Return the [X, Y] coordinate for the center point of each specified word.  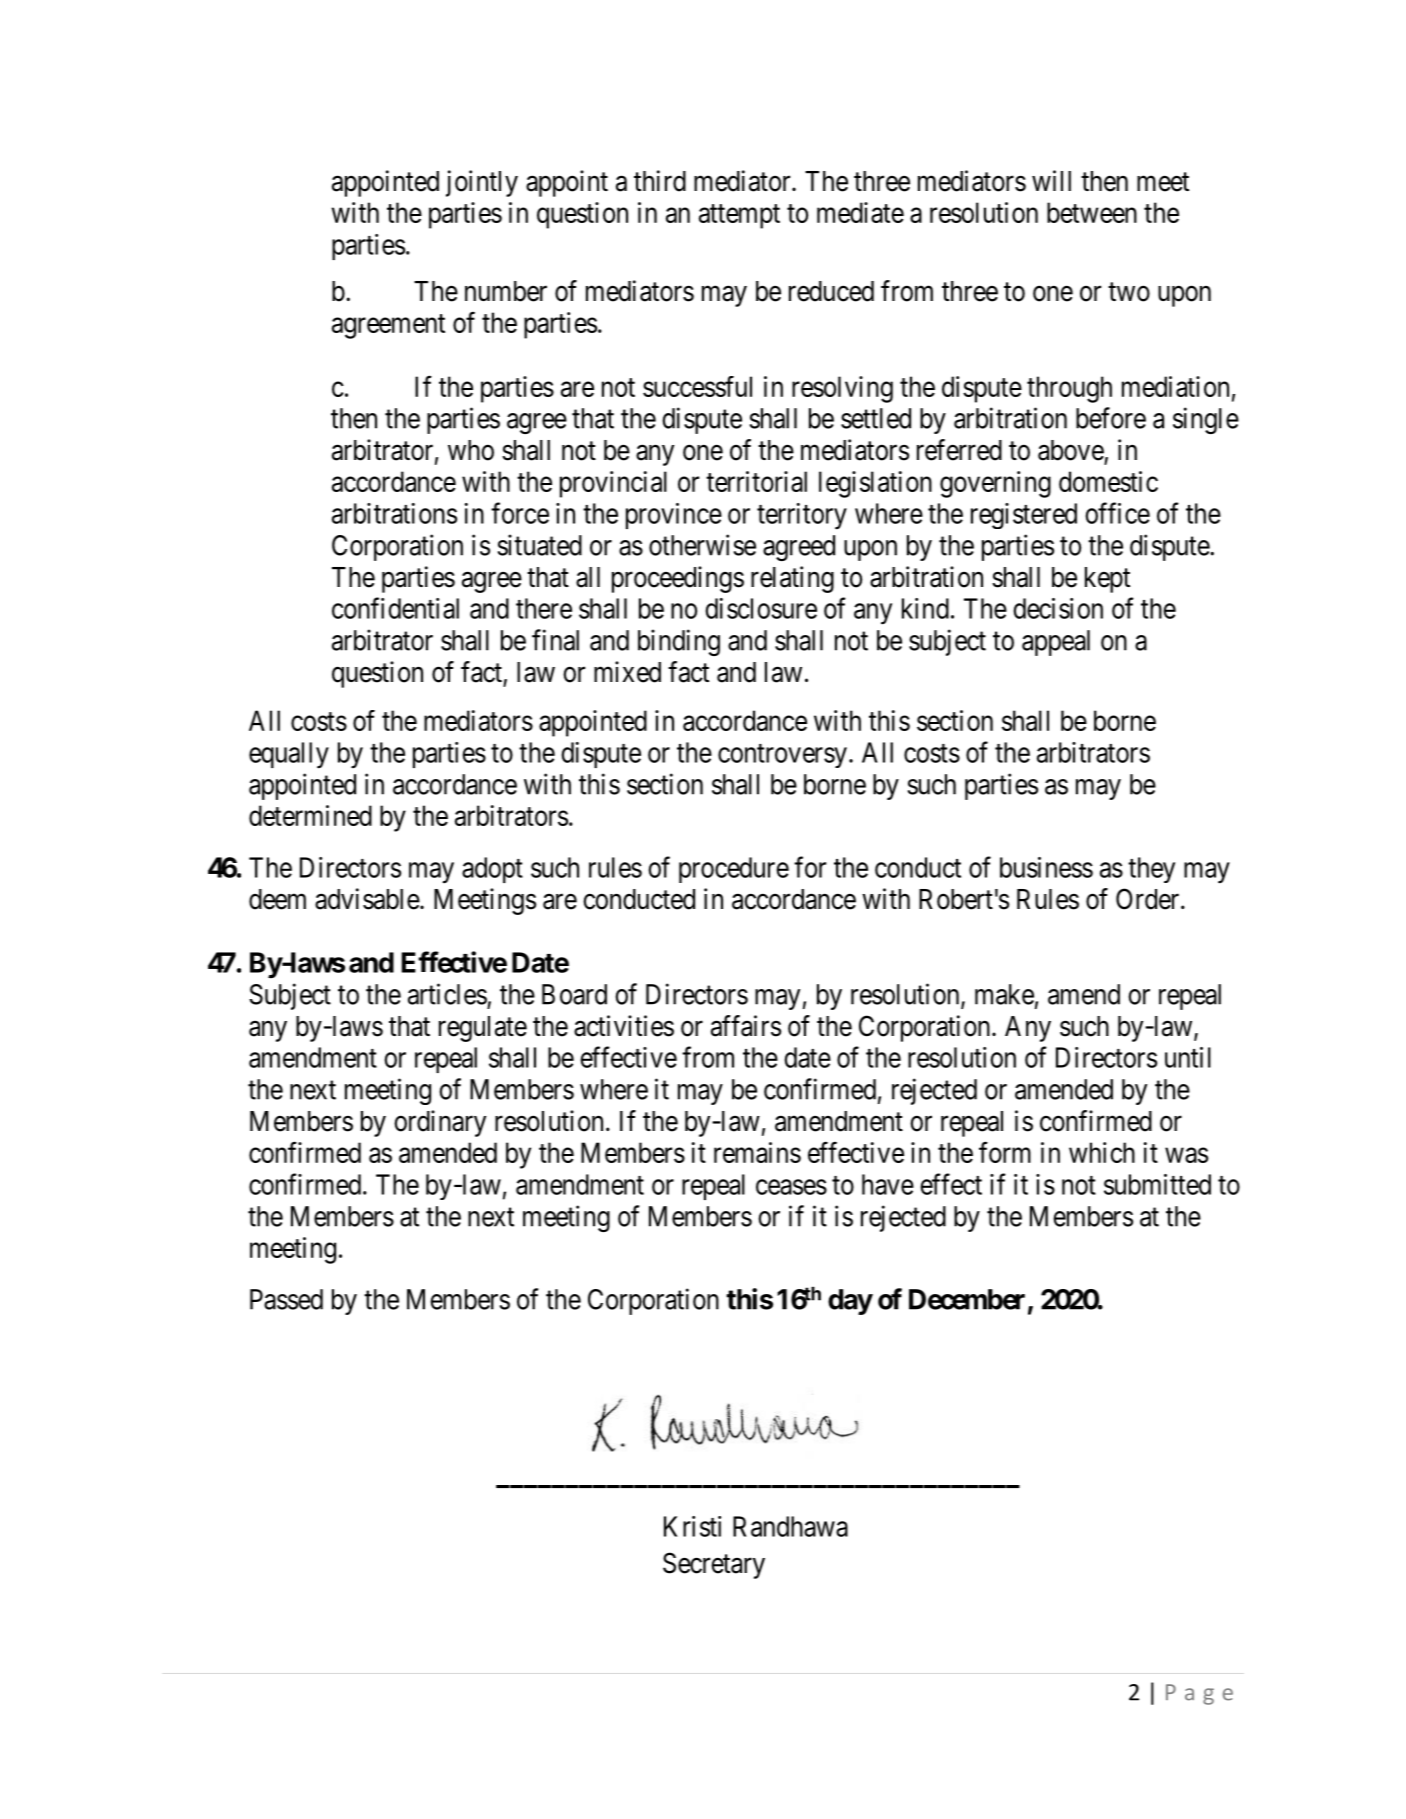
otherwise [702, 545]
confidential [395, 608]
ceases [791, 1187]
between [1092, 212]
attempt [739, 216]
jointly [482, 183]
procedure [734, 870]
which [1102, 1152]
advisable [368, 899]
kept [1107, 580]
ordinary [440, 1123]
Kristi [692, 1526]
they [1151, 870]
